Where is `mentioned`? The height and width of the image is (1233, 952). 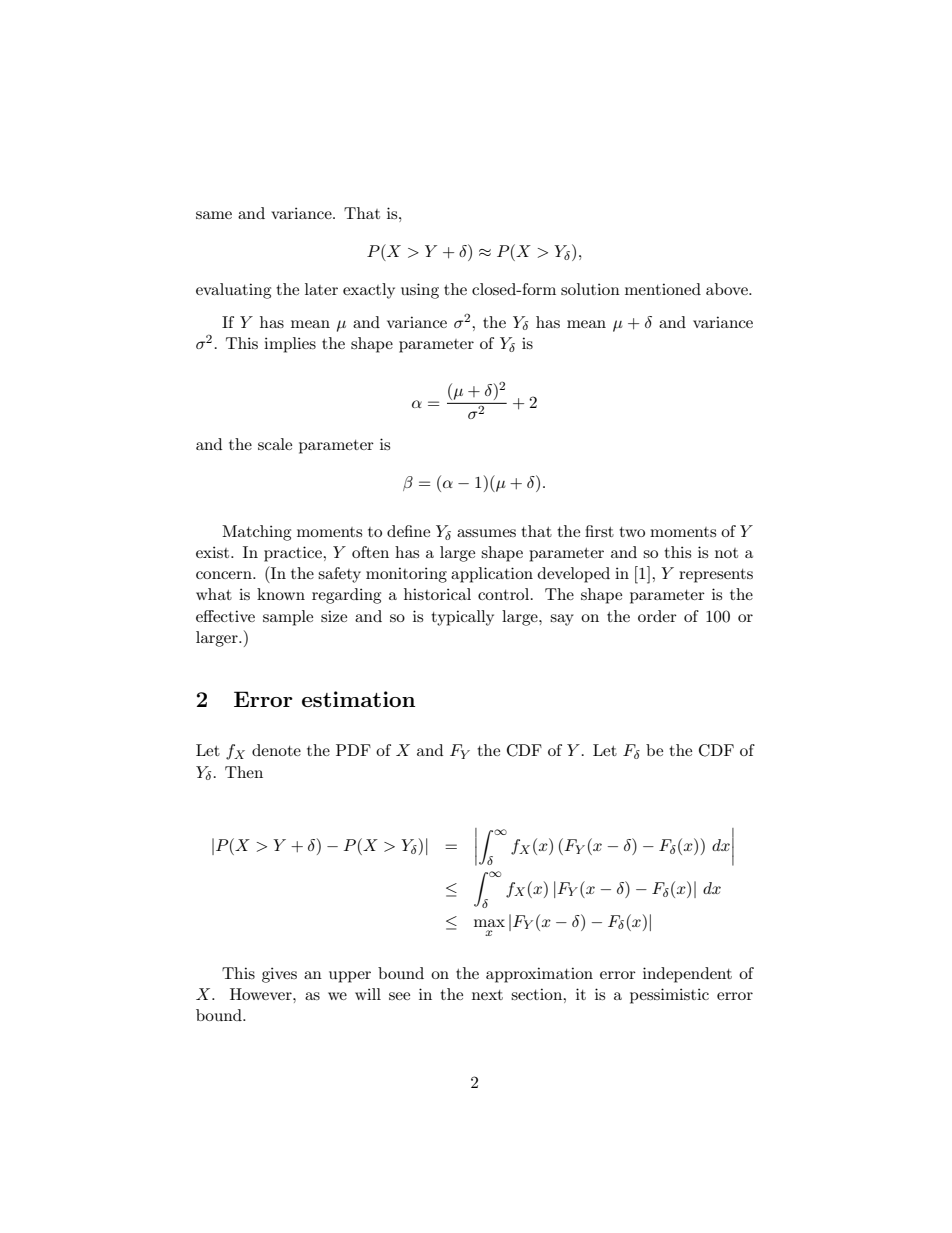 mentioned is located at coordinates (663, 289).
